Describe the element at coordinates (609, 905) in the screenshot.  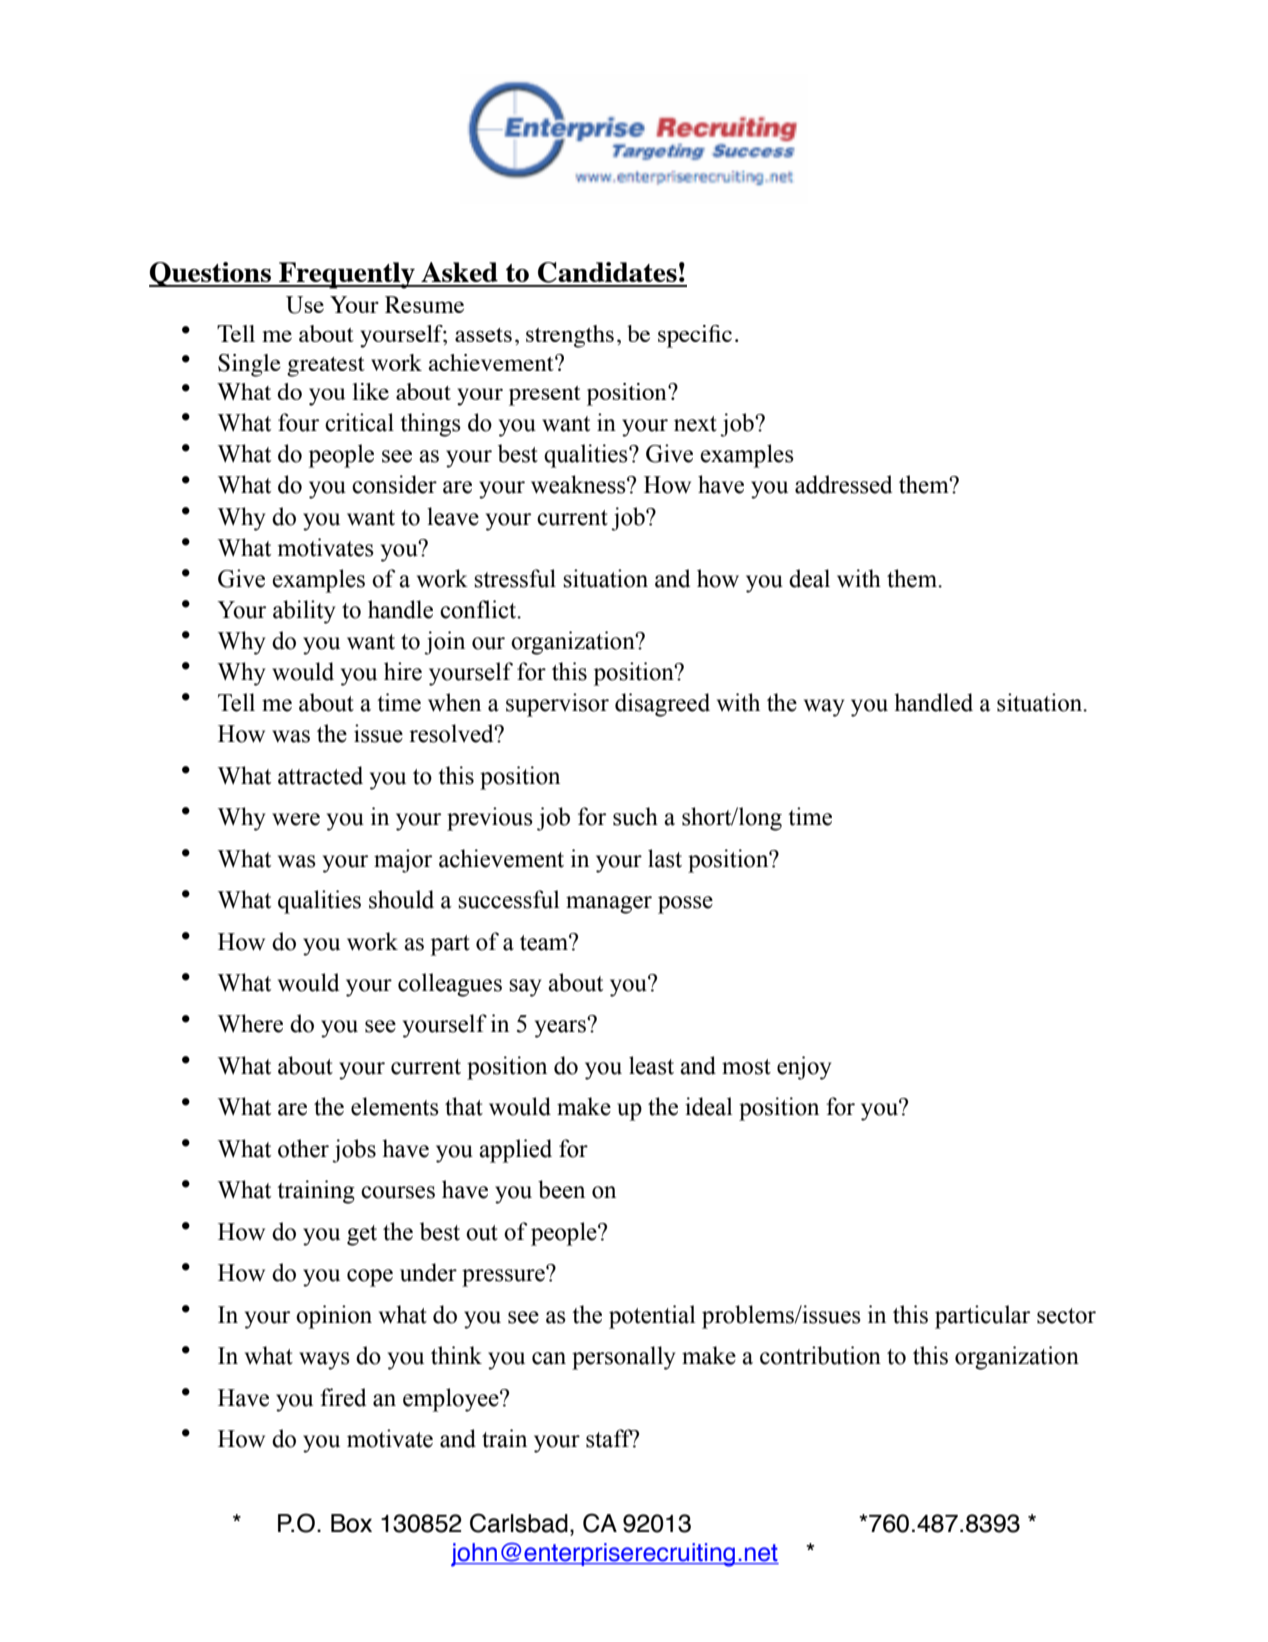
I see `manager` at that location.
